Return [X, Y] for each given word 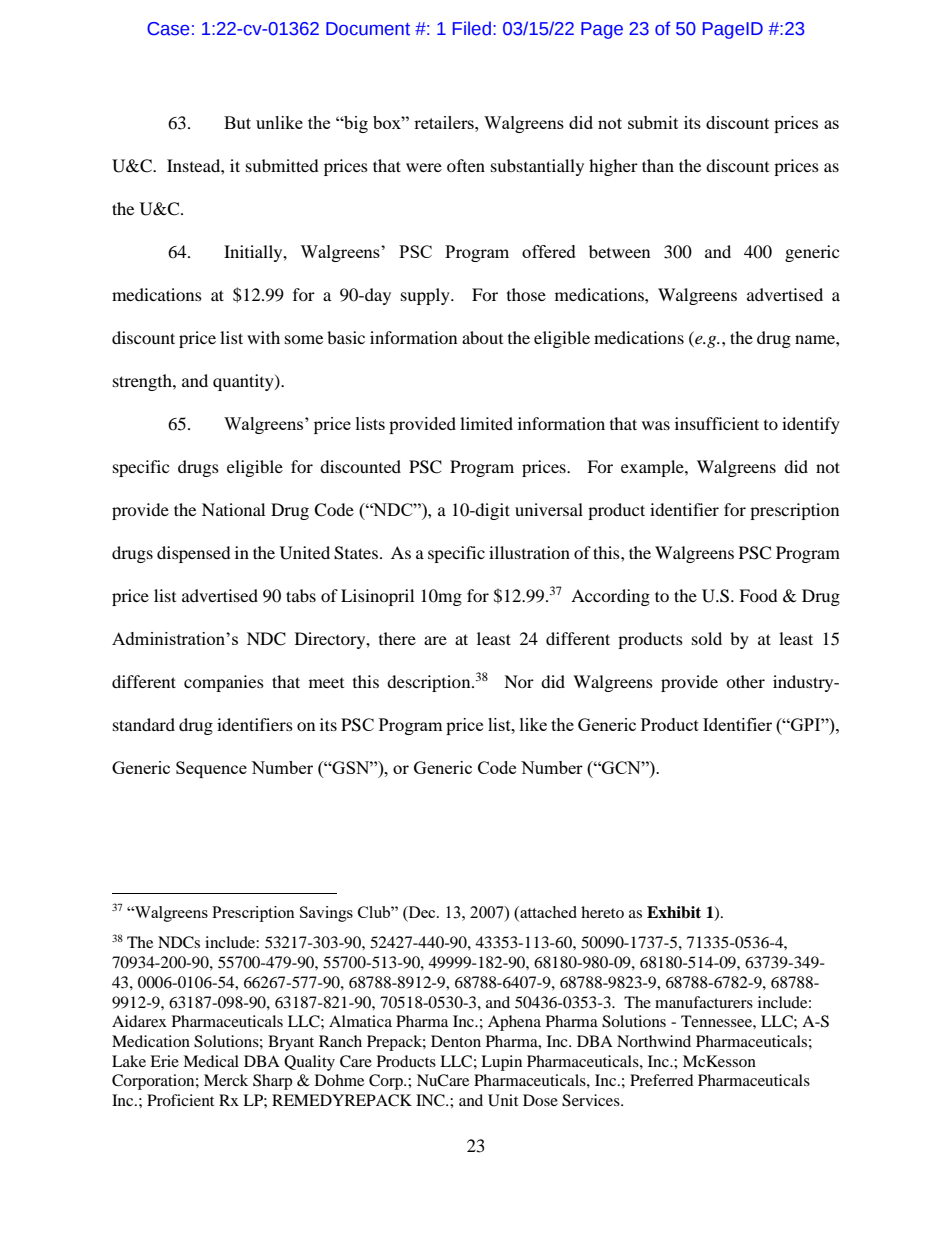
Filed [472, 28]
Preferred [662, 1080]
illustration [529, 552]
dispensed [194, 554]
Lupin [501, 1063]
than [658, 165]
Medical [211, 1061]
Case [168, 29]
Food [758, 595]
